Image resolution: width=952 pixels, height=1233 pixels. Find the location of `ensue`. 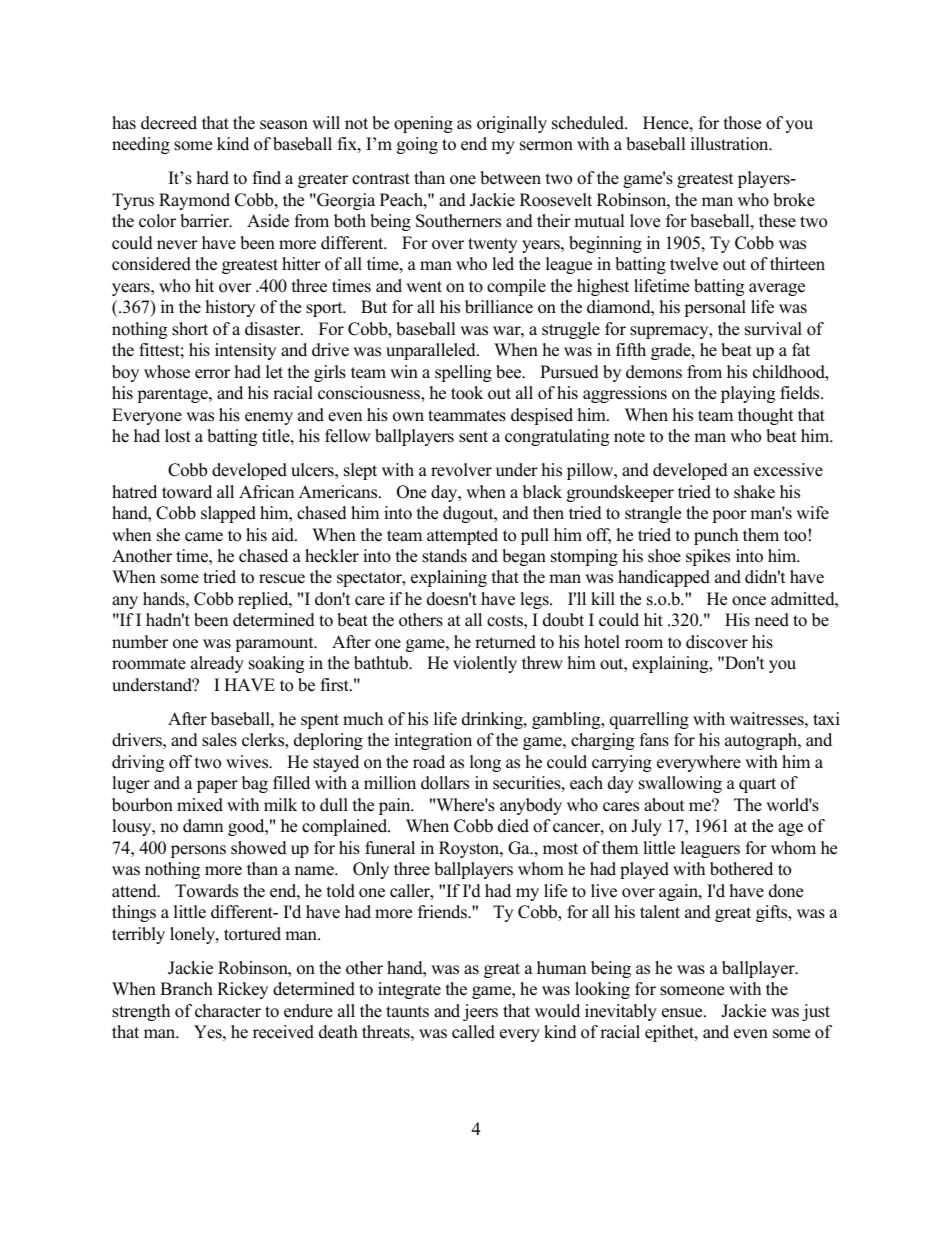

ensue is located at coordinates (683, 1013).
